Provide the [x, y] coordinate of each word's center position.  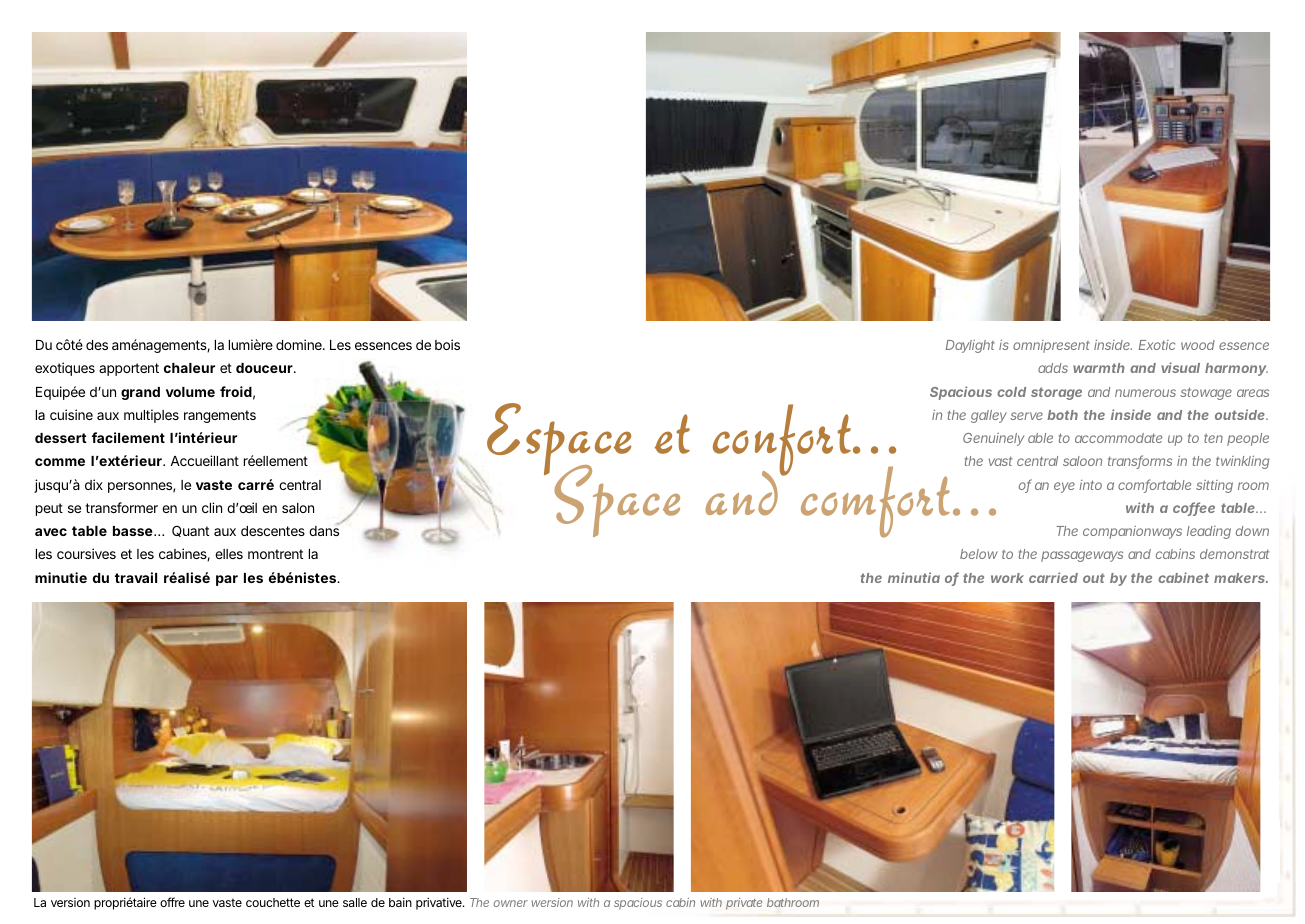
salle [355, 902]
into [1090, 485]
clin [212, 507]
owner [510, 903]
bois [447, 344]
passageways [1082, 556]
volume [190, 392]
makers [1239, 578]
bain [400, 902]
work [1007, 578]
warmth [1099, 368]
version [70, 902]
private [744, 904]
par [227, 580]
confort [782, 441]
